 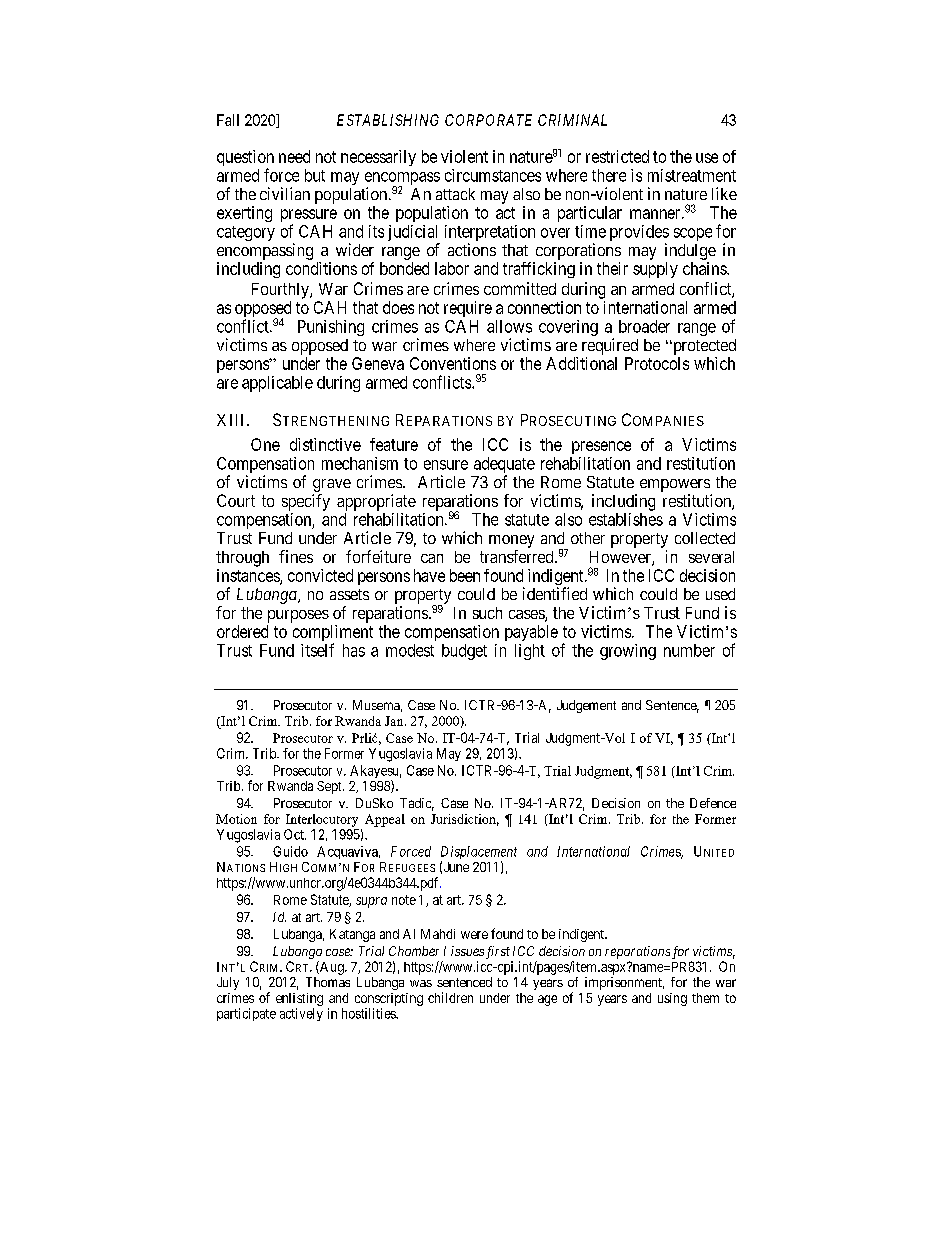 What do you see at coordinates (325, 444) in the image?
I see `distinctive` at bounding box center [325, 444].
